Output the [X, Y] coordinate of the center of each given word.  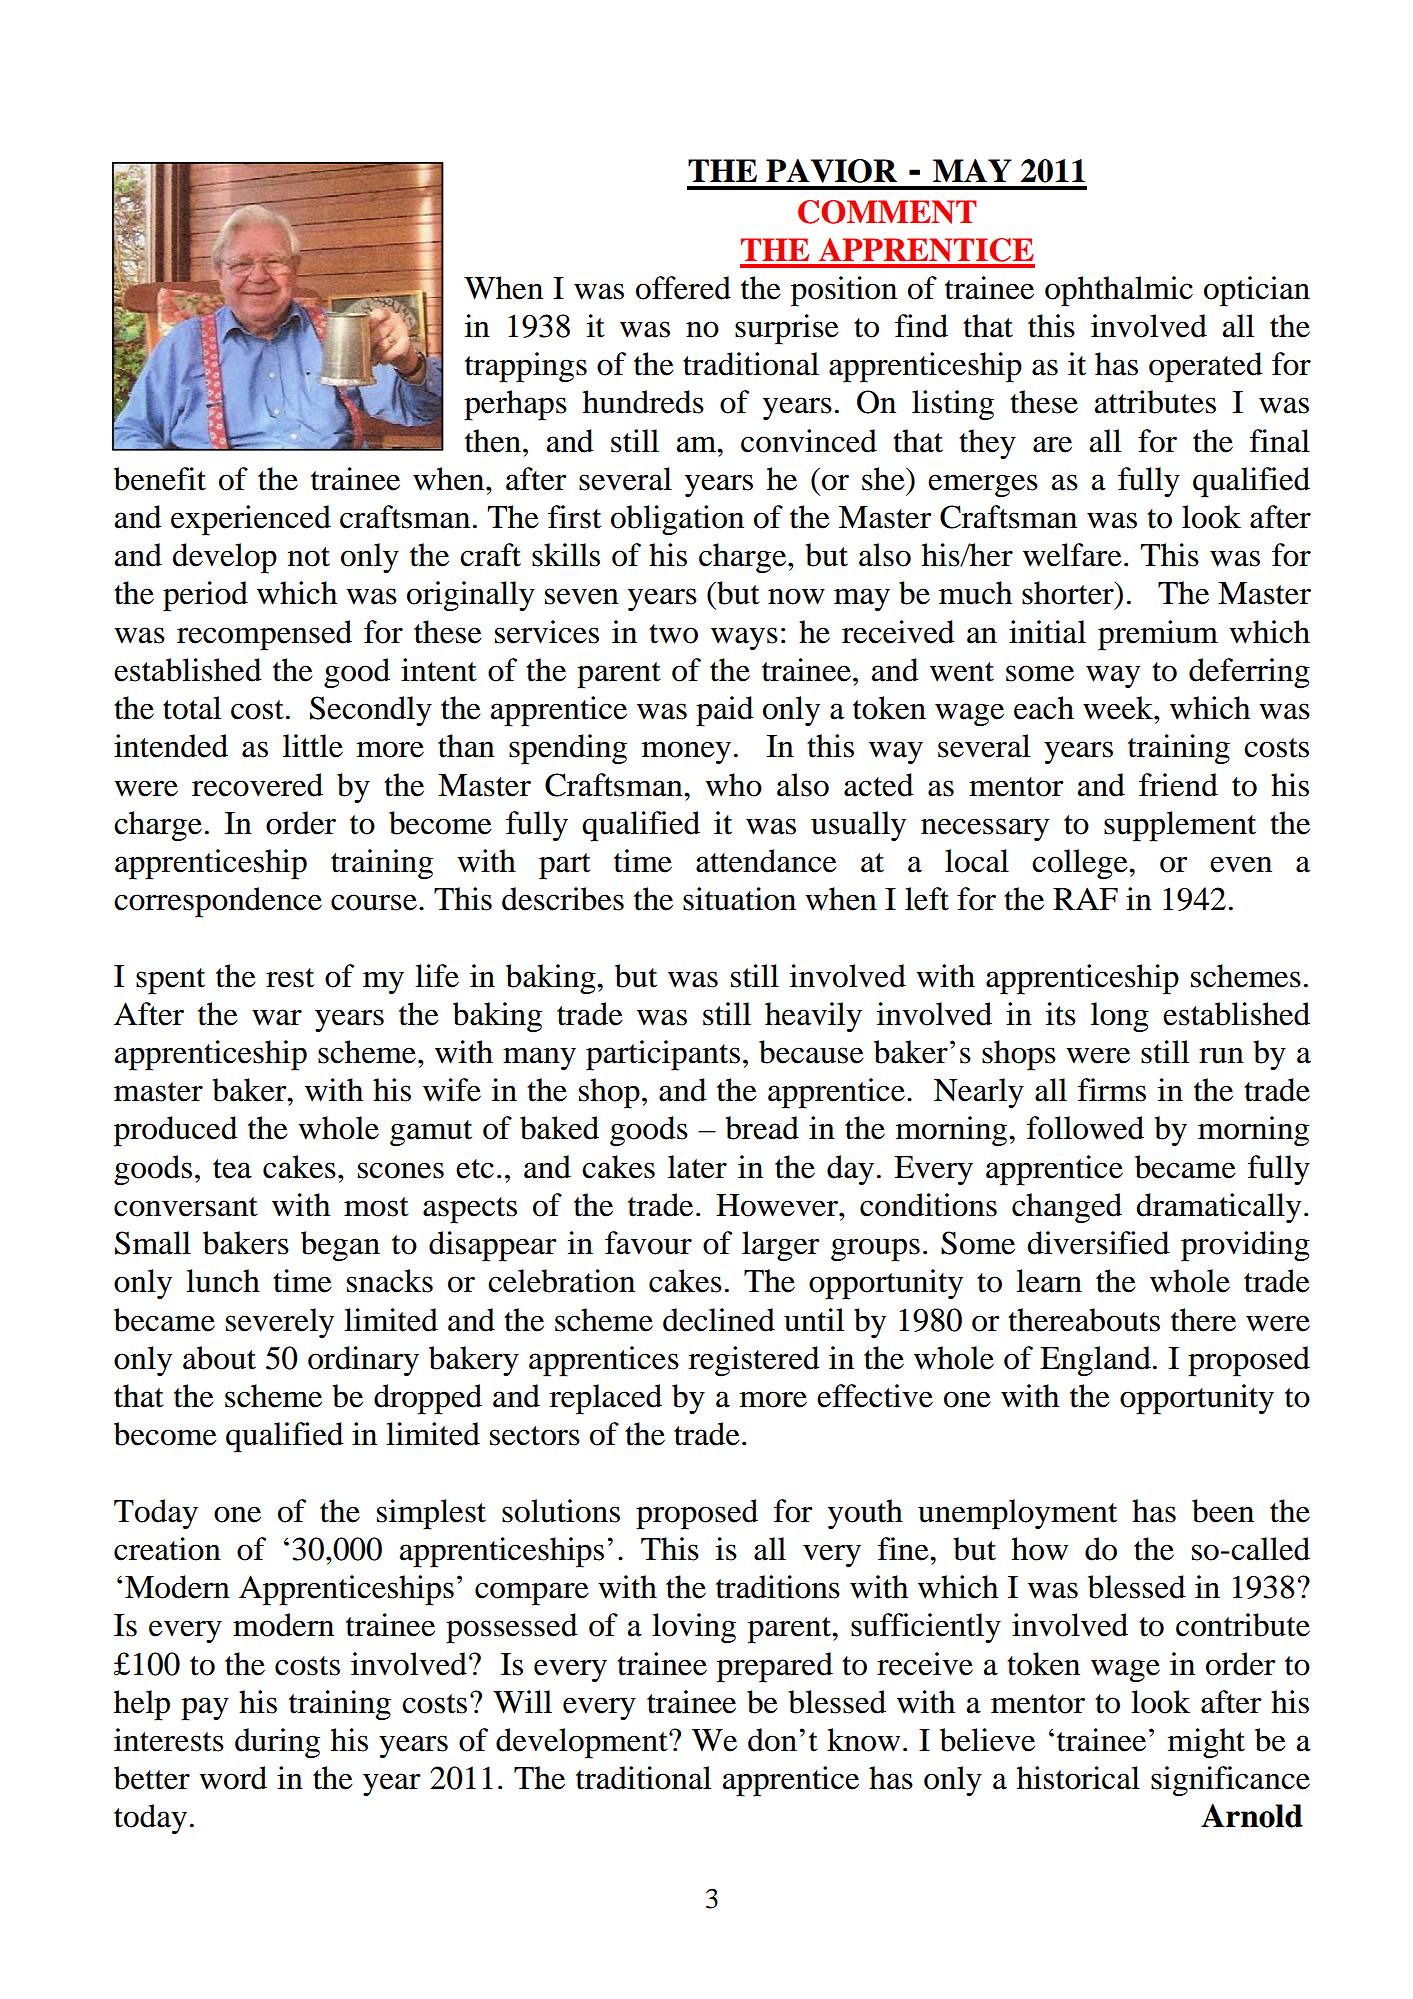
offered [683, 288]
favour [648, 1243]
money [686, 753]
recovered [257, 785]
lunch [223, 1281]
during [277, 1743]
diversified [1099, 1243]
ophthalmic [1119, 291]
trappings [526, 367]
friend [1178, 785]
